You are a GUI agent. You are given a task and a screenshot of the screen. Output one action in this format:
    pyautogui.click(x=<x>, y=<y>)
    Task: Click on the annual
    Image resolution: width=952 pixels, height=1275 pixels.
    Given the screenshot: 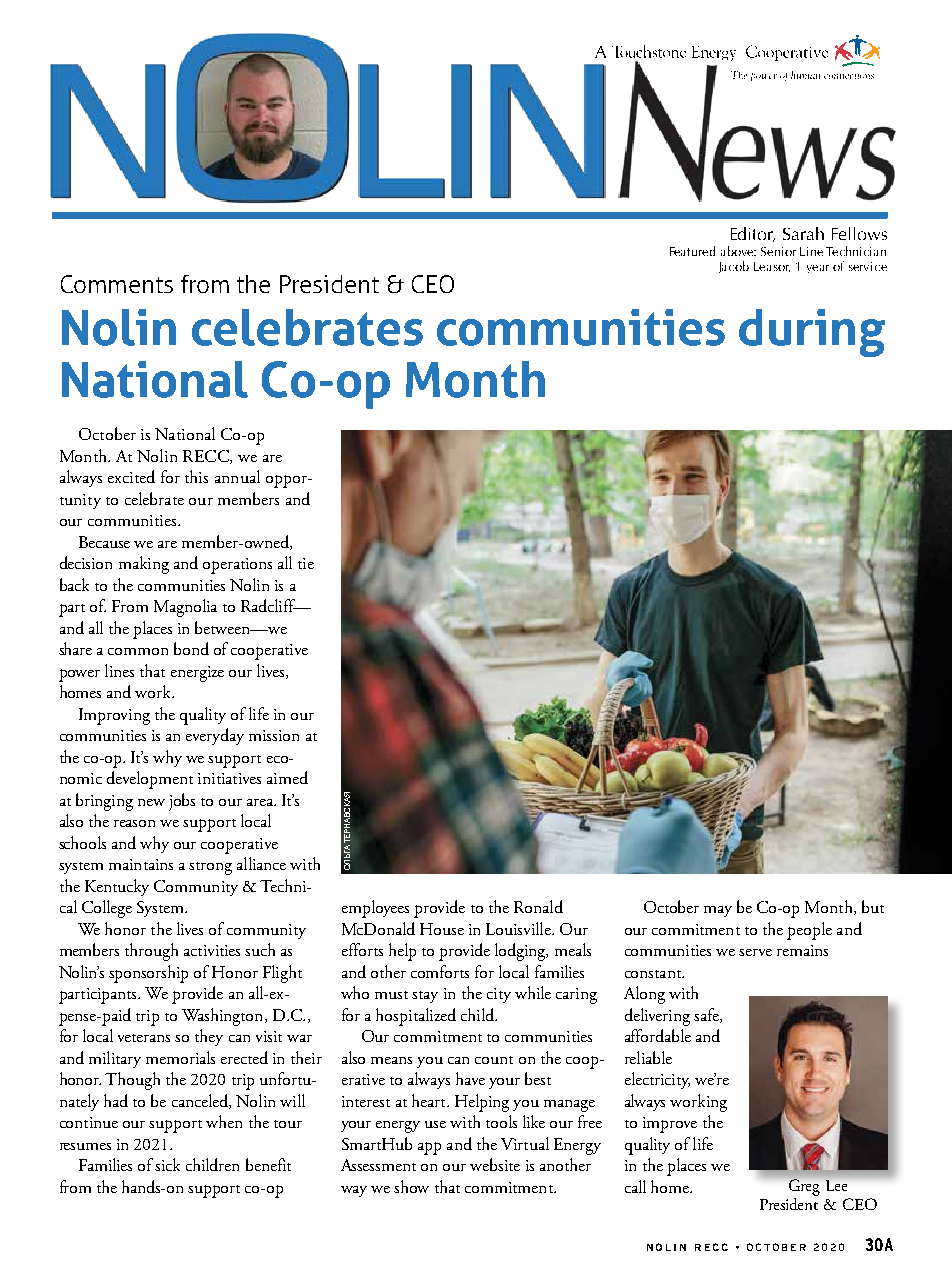 What is the action you would take?
    pyautogui.click(x=237, y=476)
